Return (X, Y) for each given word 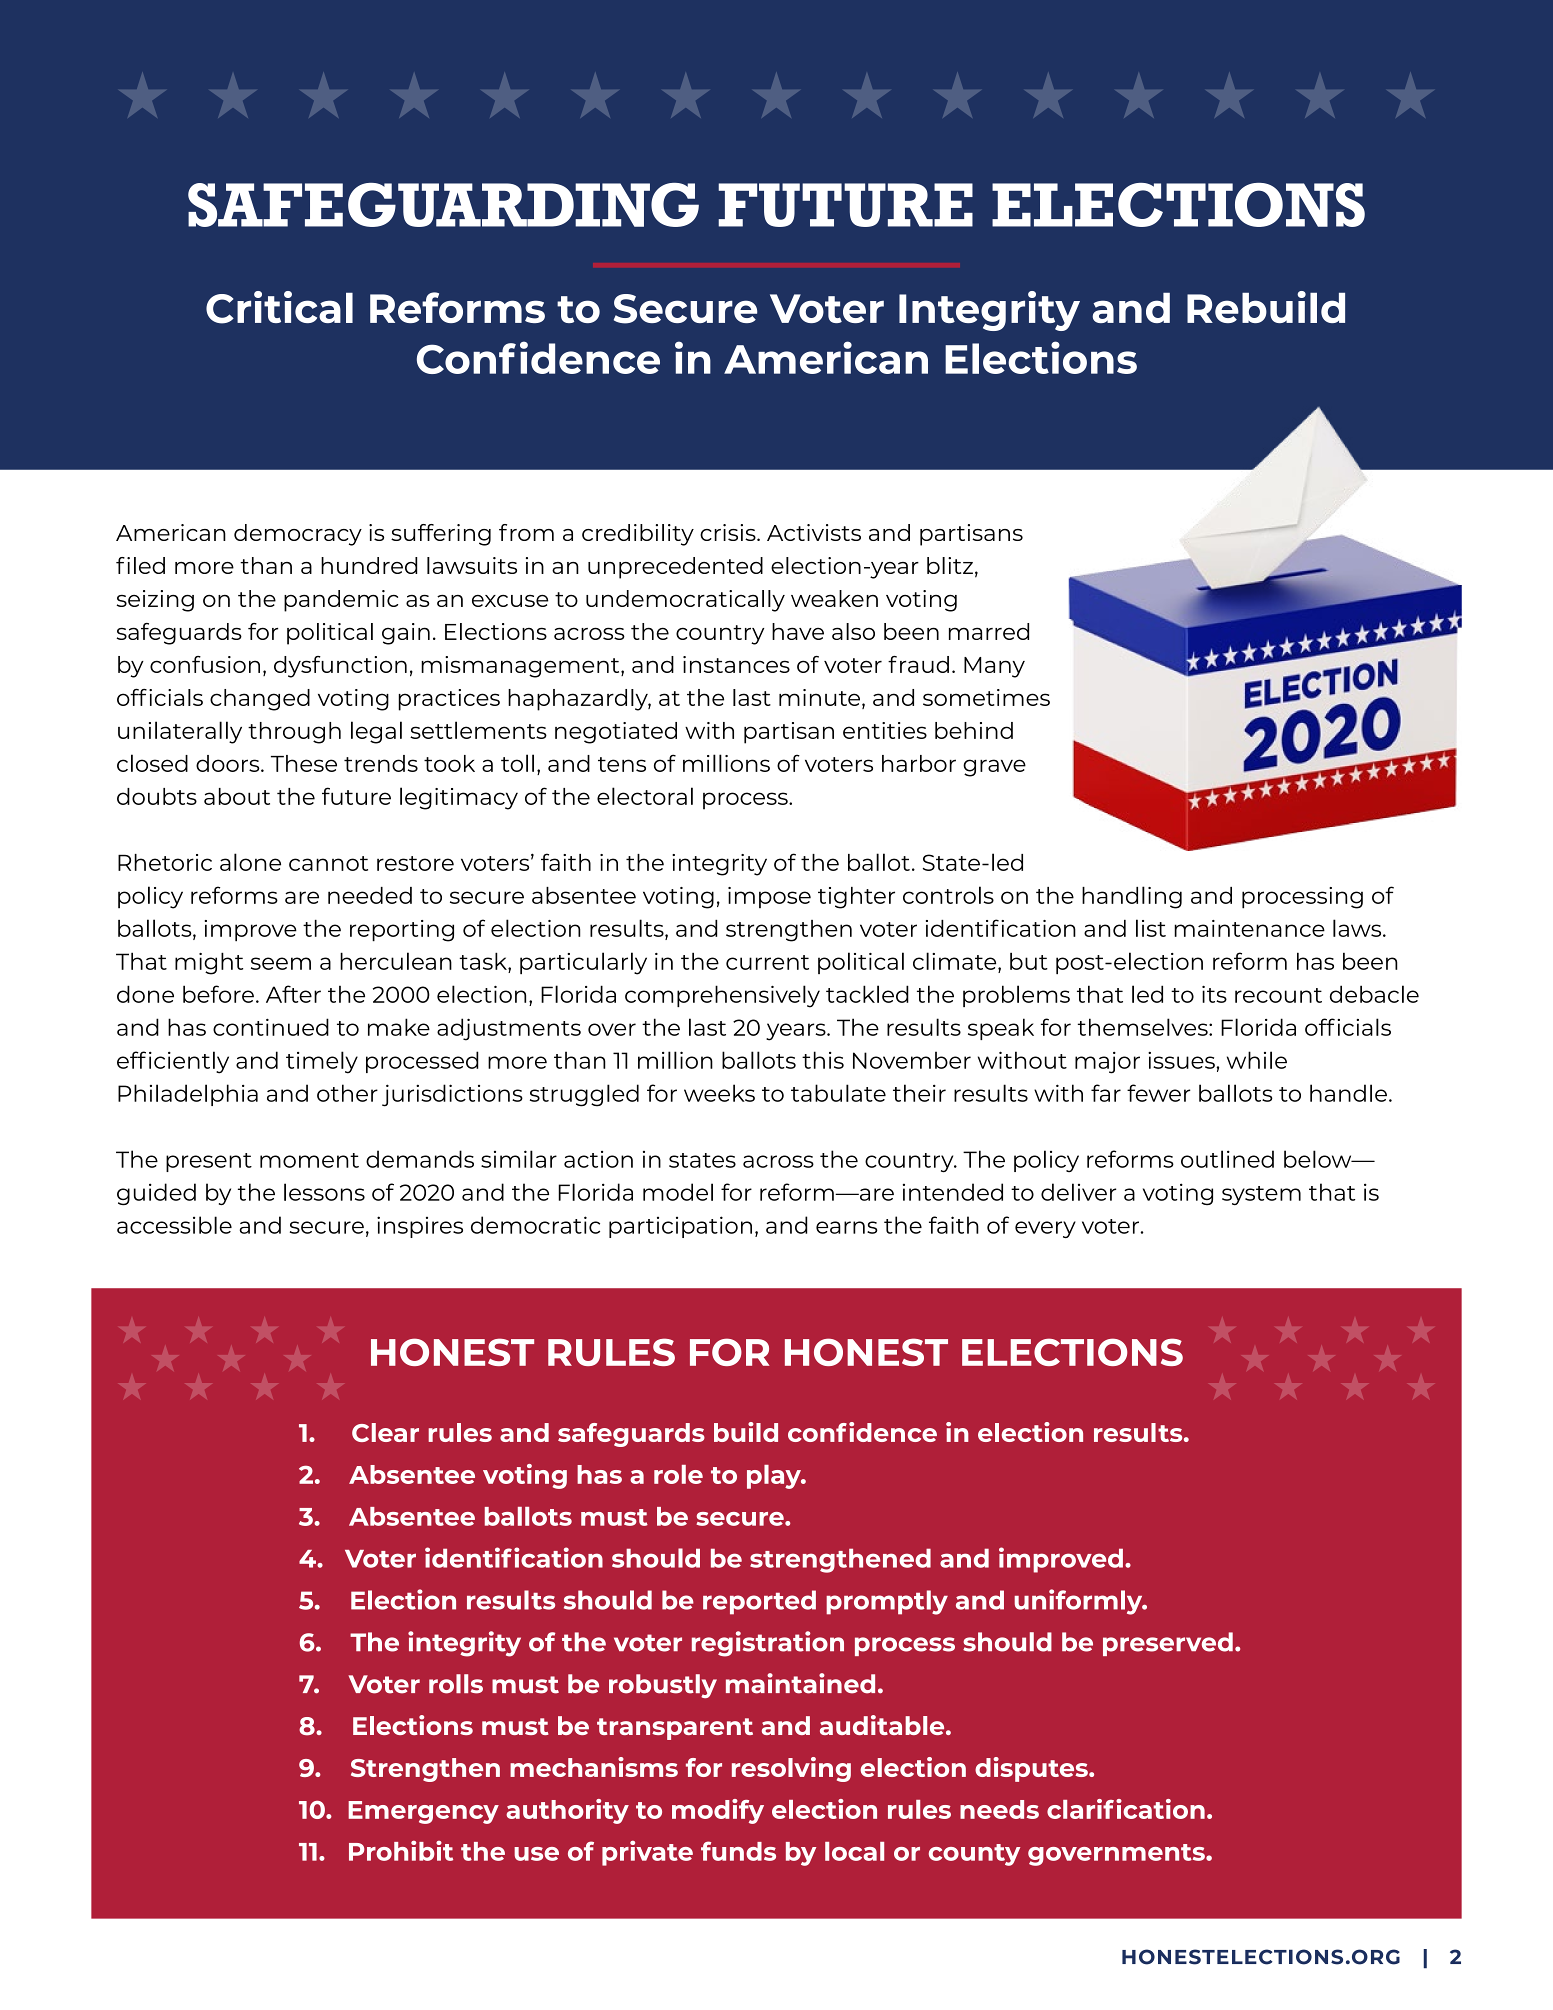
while (1257, 1060)
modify (718, 1811)
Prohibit (401, 1850)
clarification (1126, 1809)
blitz (950, 565)
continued (271, 1027)
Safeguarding (443, 205)
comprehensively (722, 996)
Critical (279, 307)
